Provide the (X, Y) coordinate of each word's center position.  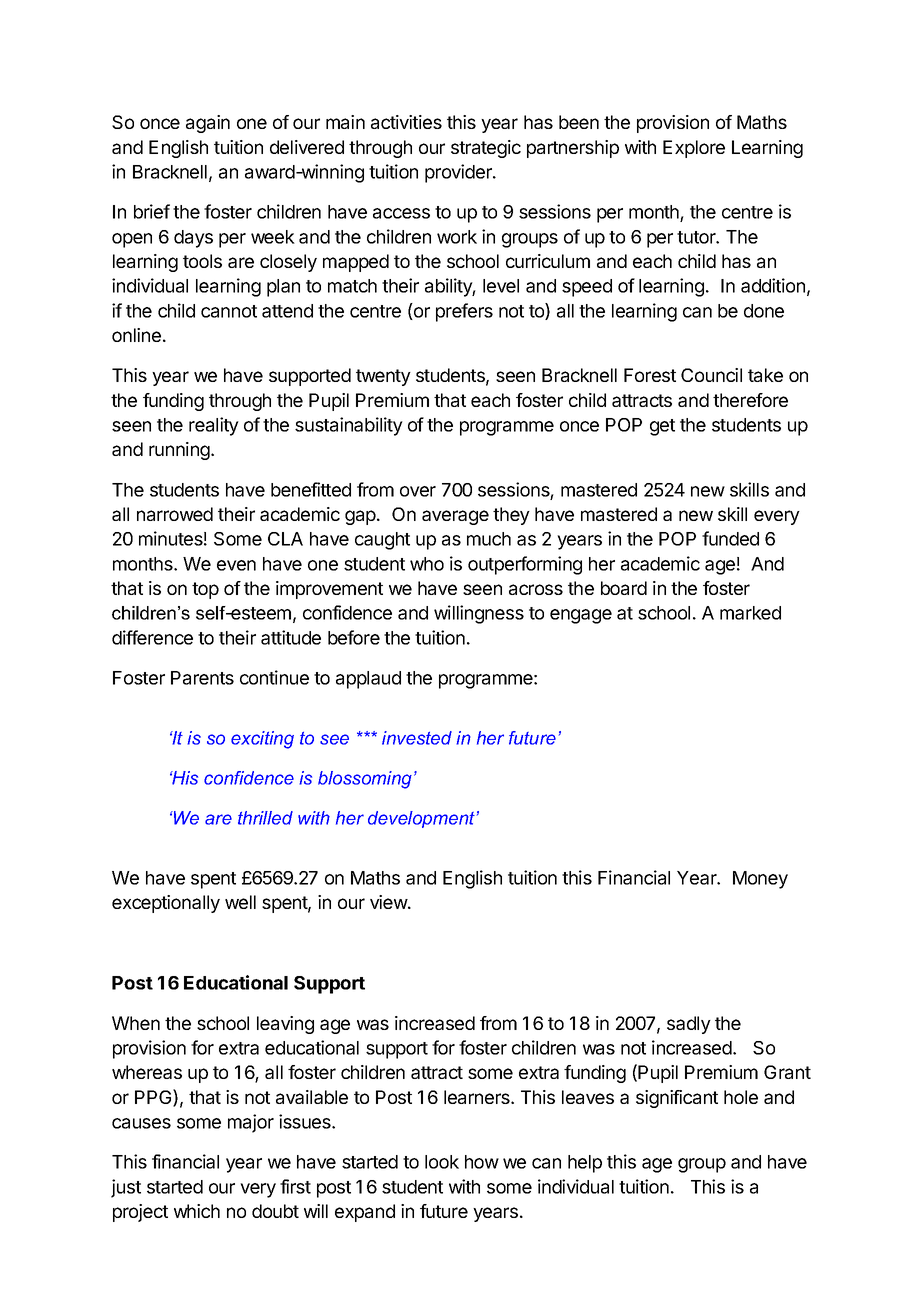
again (208, 124)
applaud (368, 680)
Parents (202, 678)
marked (750, 613)
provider (459, 173)
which (197, 1211)
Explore (694, 149)
